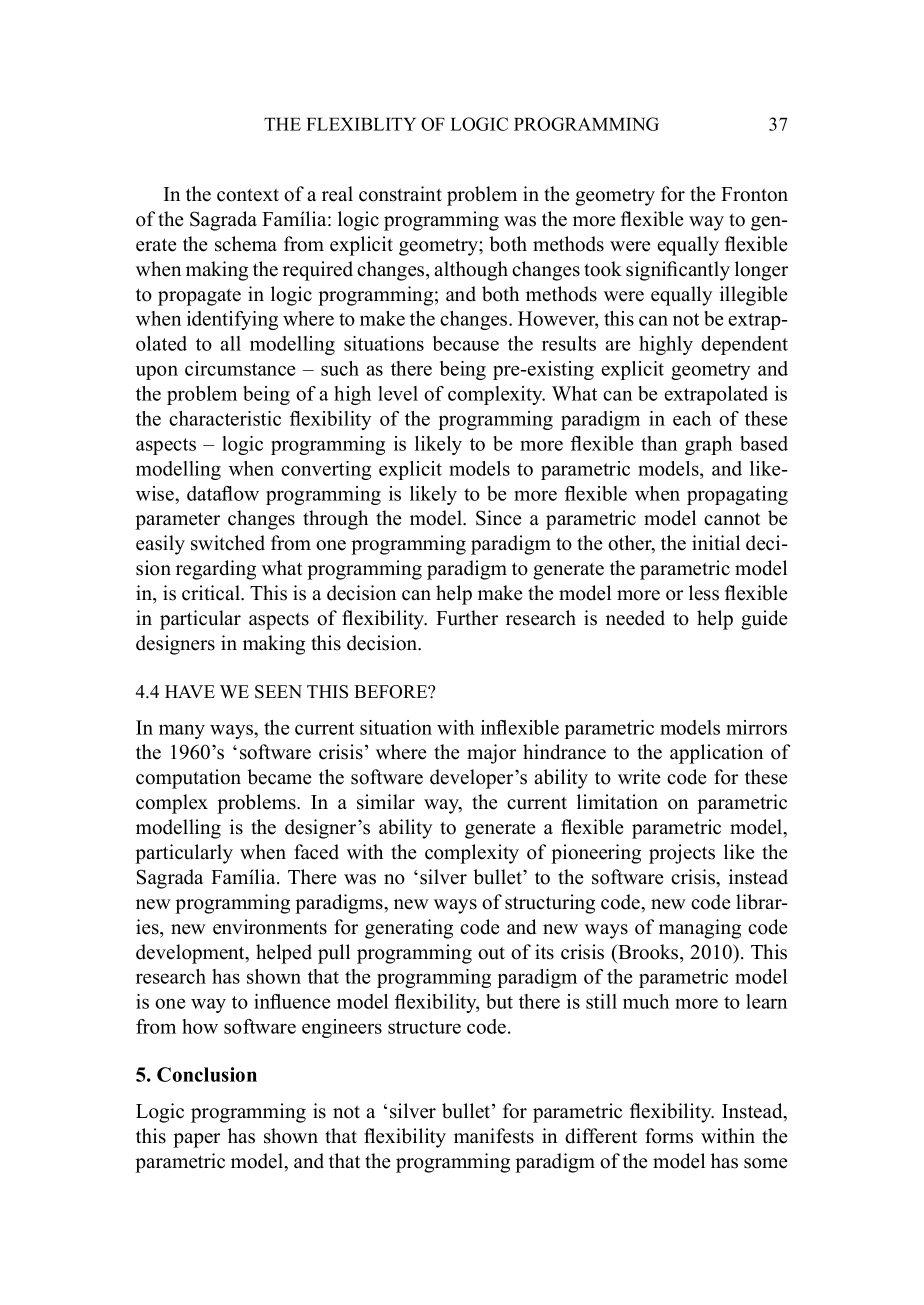 This image has width=924, height=1305. Describe the element at coordinates (635, 618) in the image. I see `needed` at that location.
